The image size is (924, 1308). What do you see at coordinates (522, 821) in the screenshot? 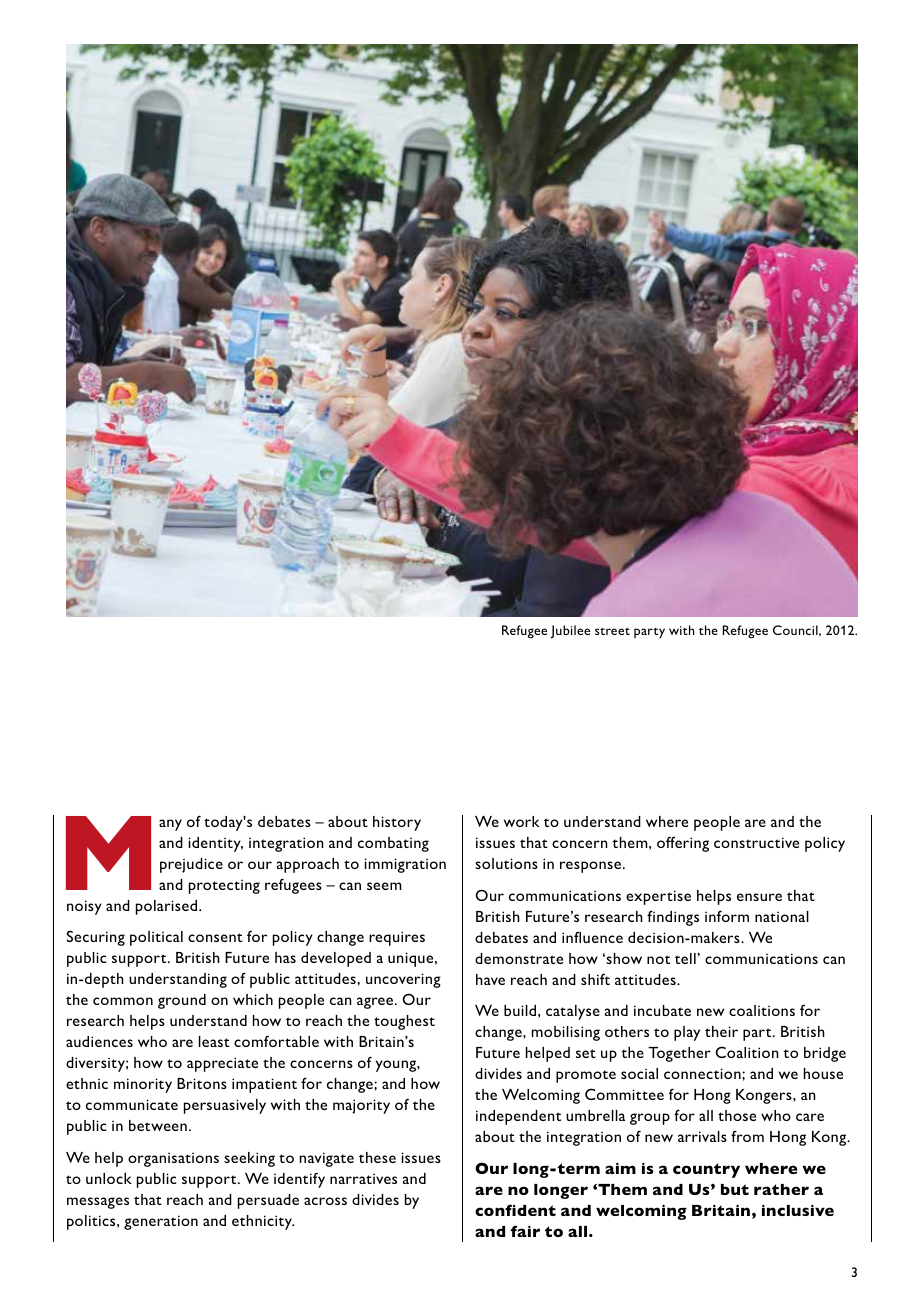
I see `work` at bounding box center [522, 821].
